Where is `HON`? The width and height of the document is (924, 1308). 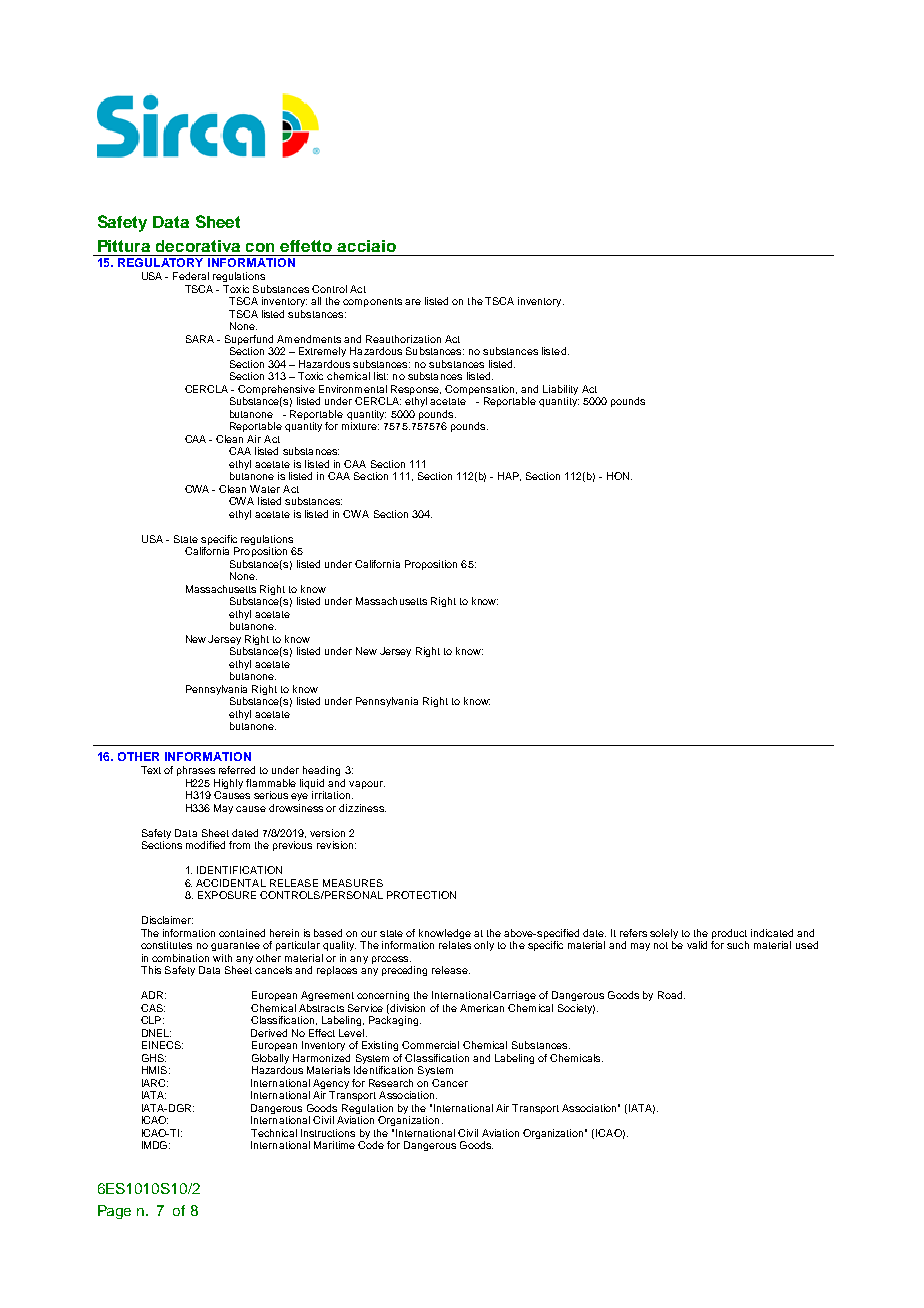
HON is located at coordinates (619, 476).
